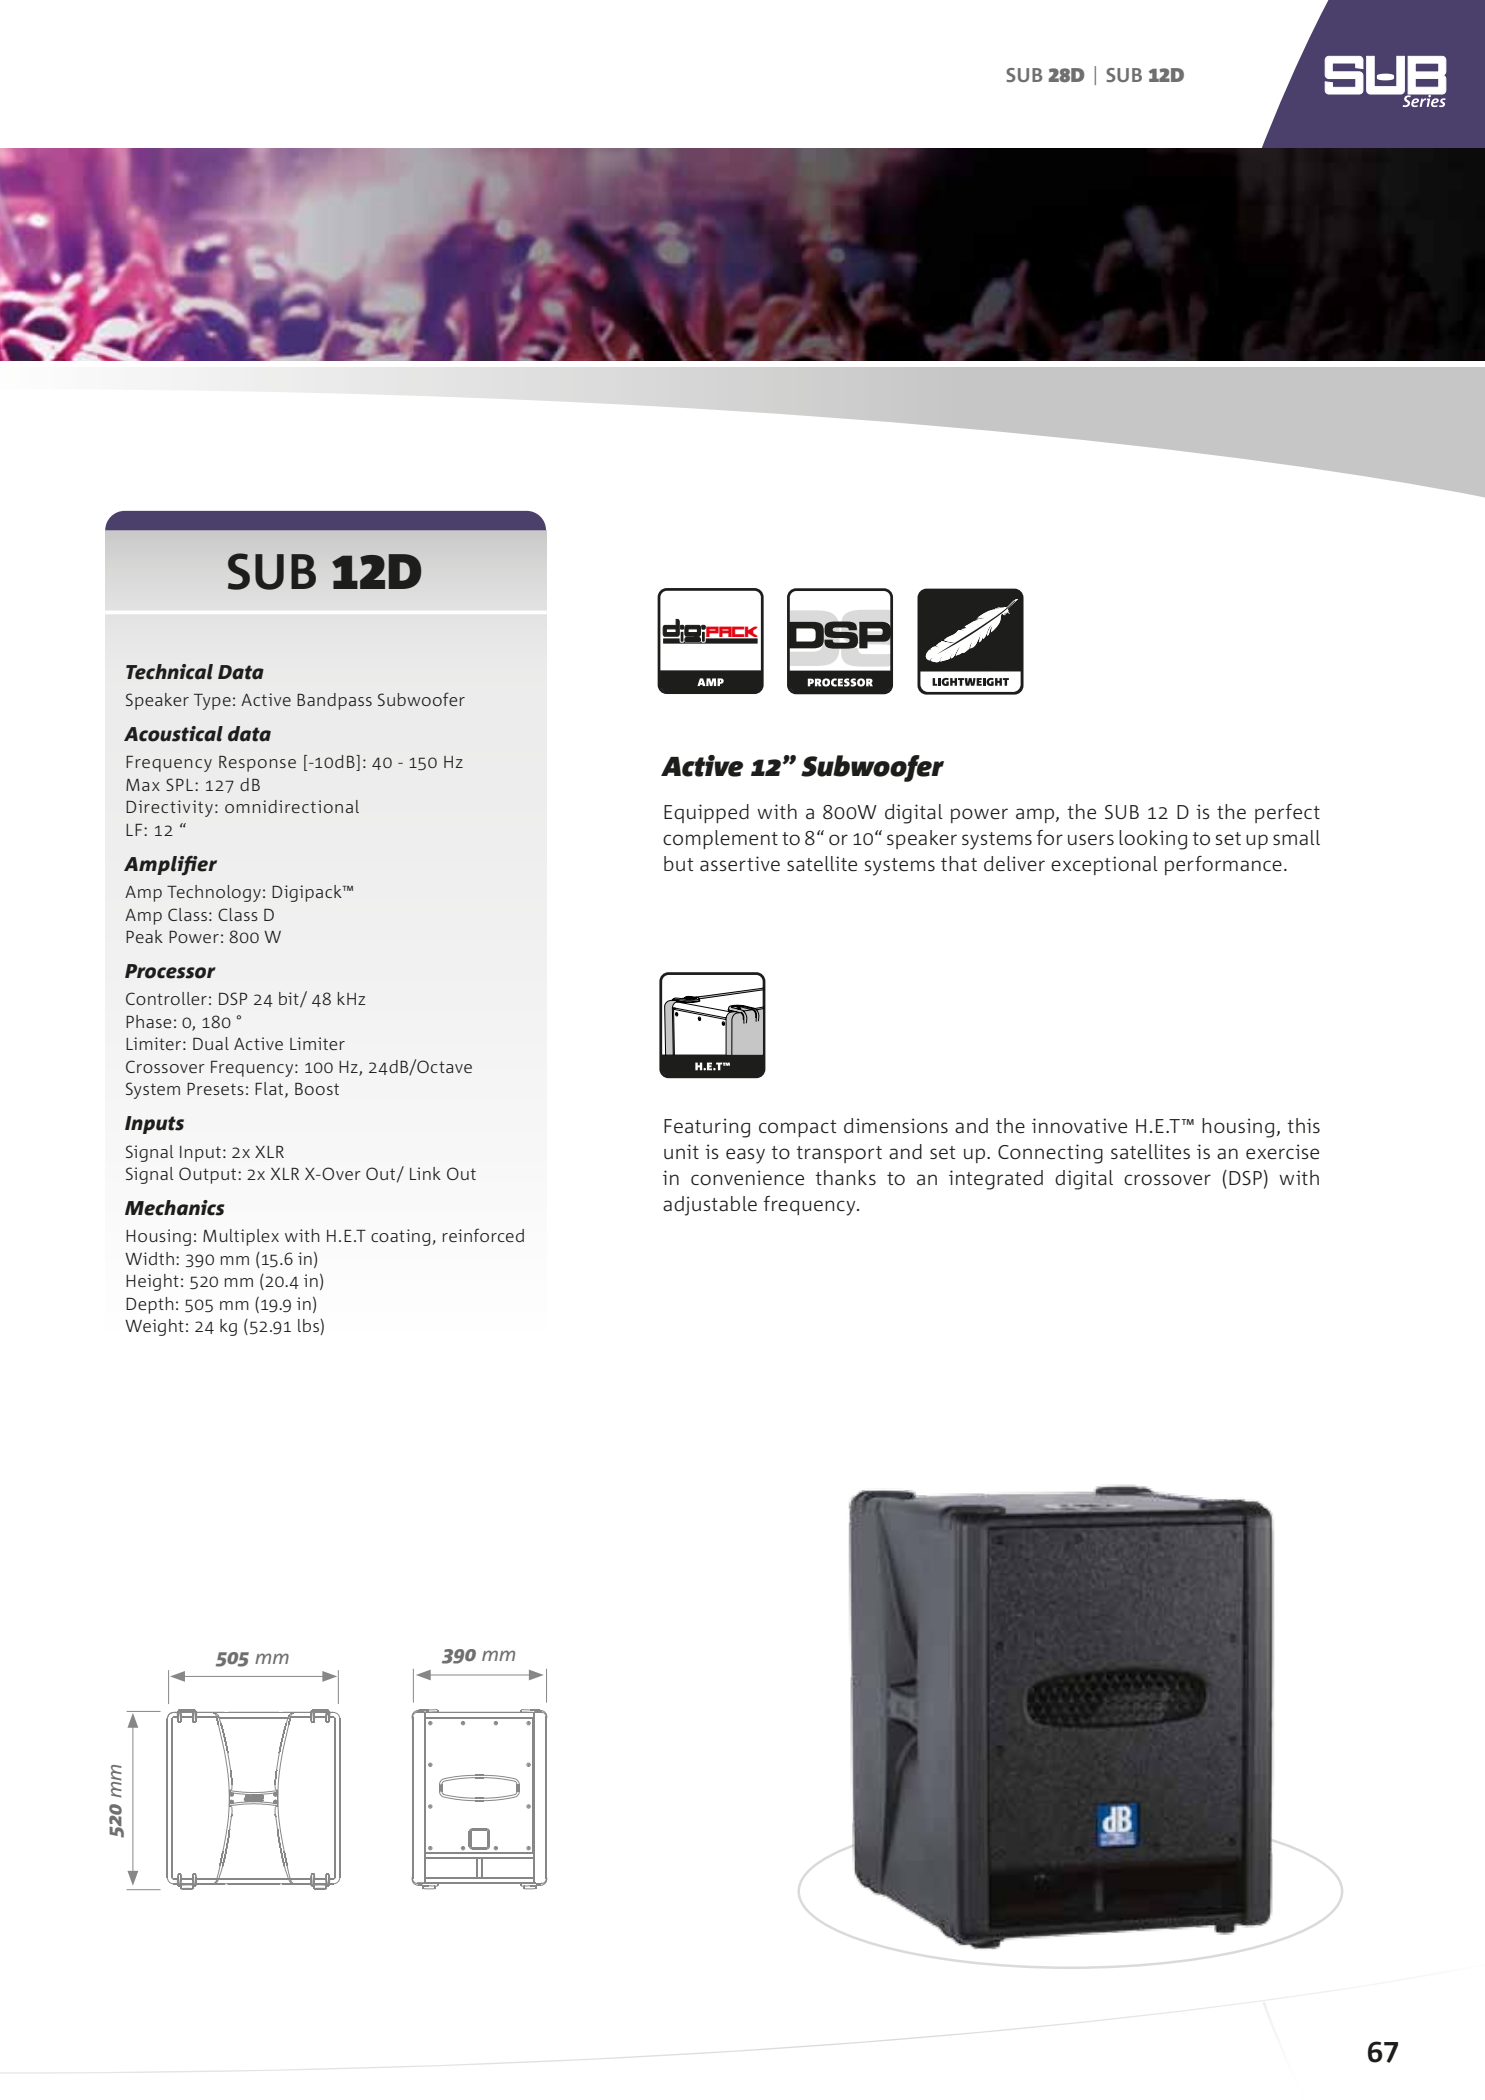 This screenshot has width=1485, height=2100. Describe the element at coordinates (309, 1327) in the screenshot. I see `lbs` at that location.
